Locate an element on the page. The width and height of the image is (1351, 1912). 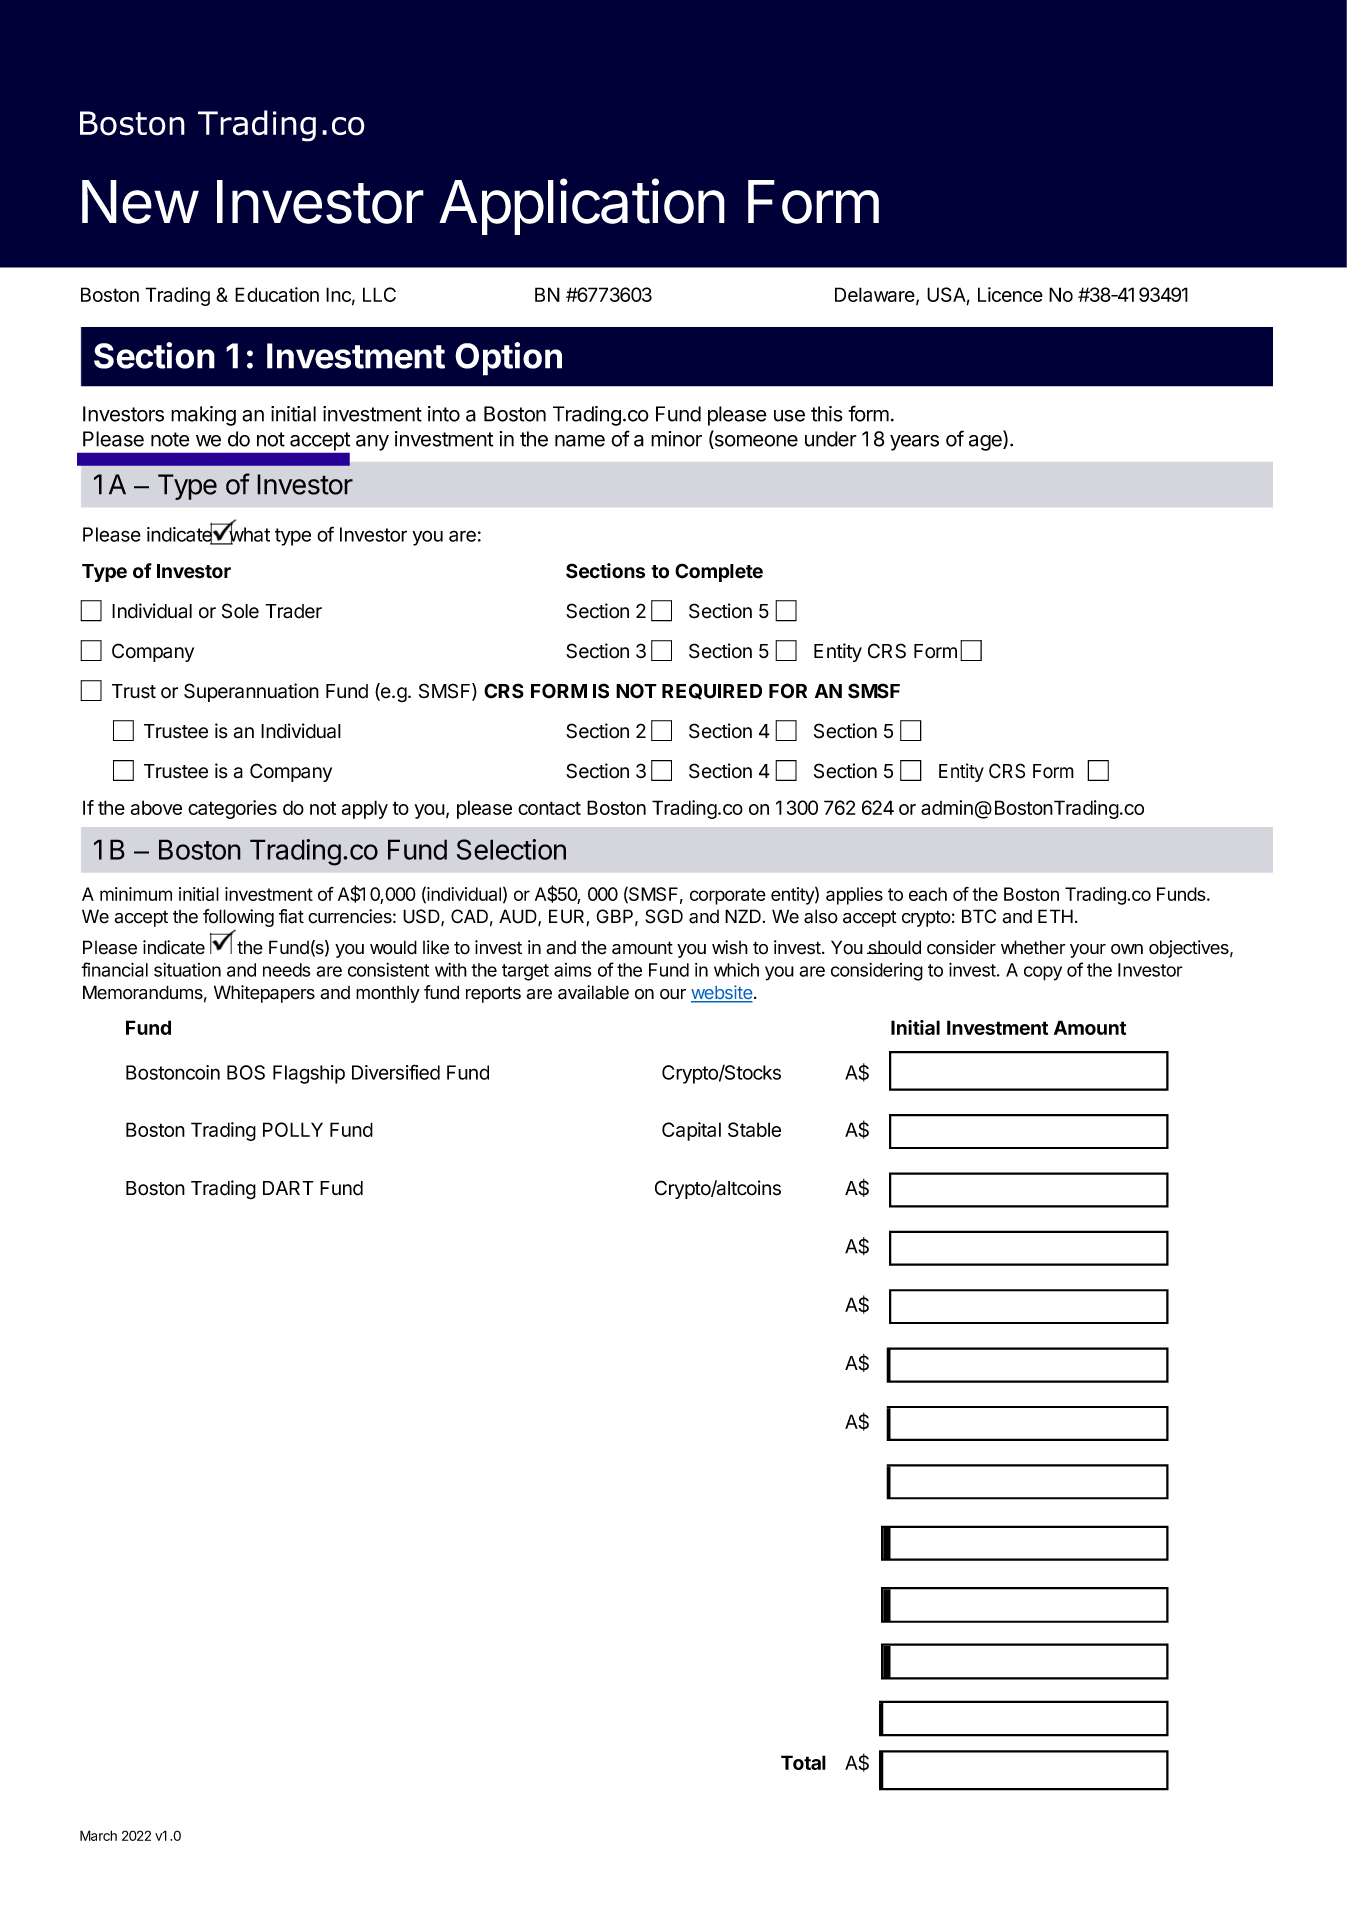
available is located at coordinates (593, 992).
